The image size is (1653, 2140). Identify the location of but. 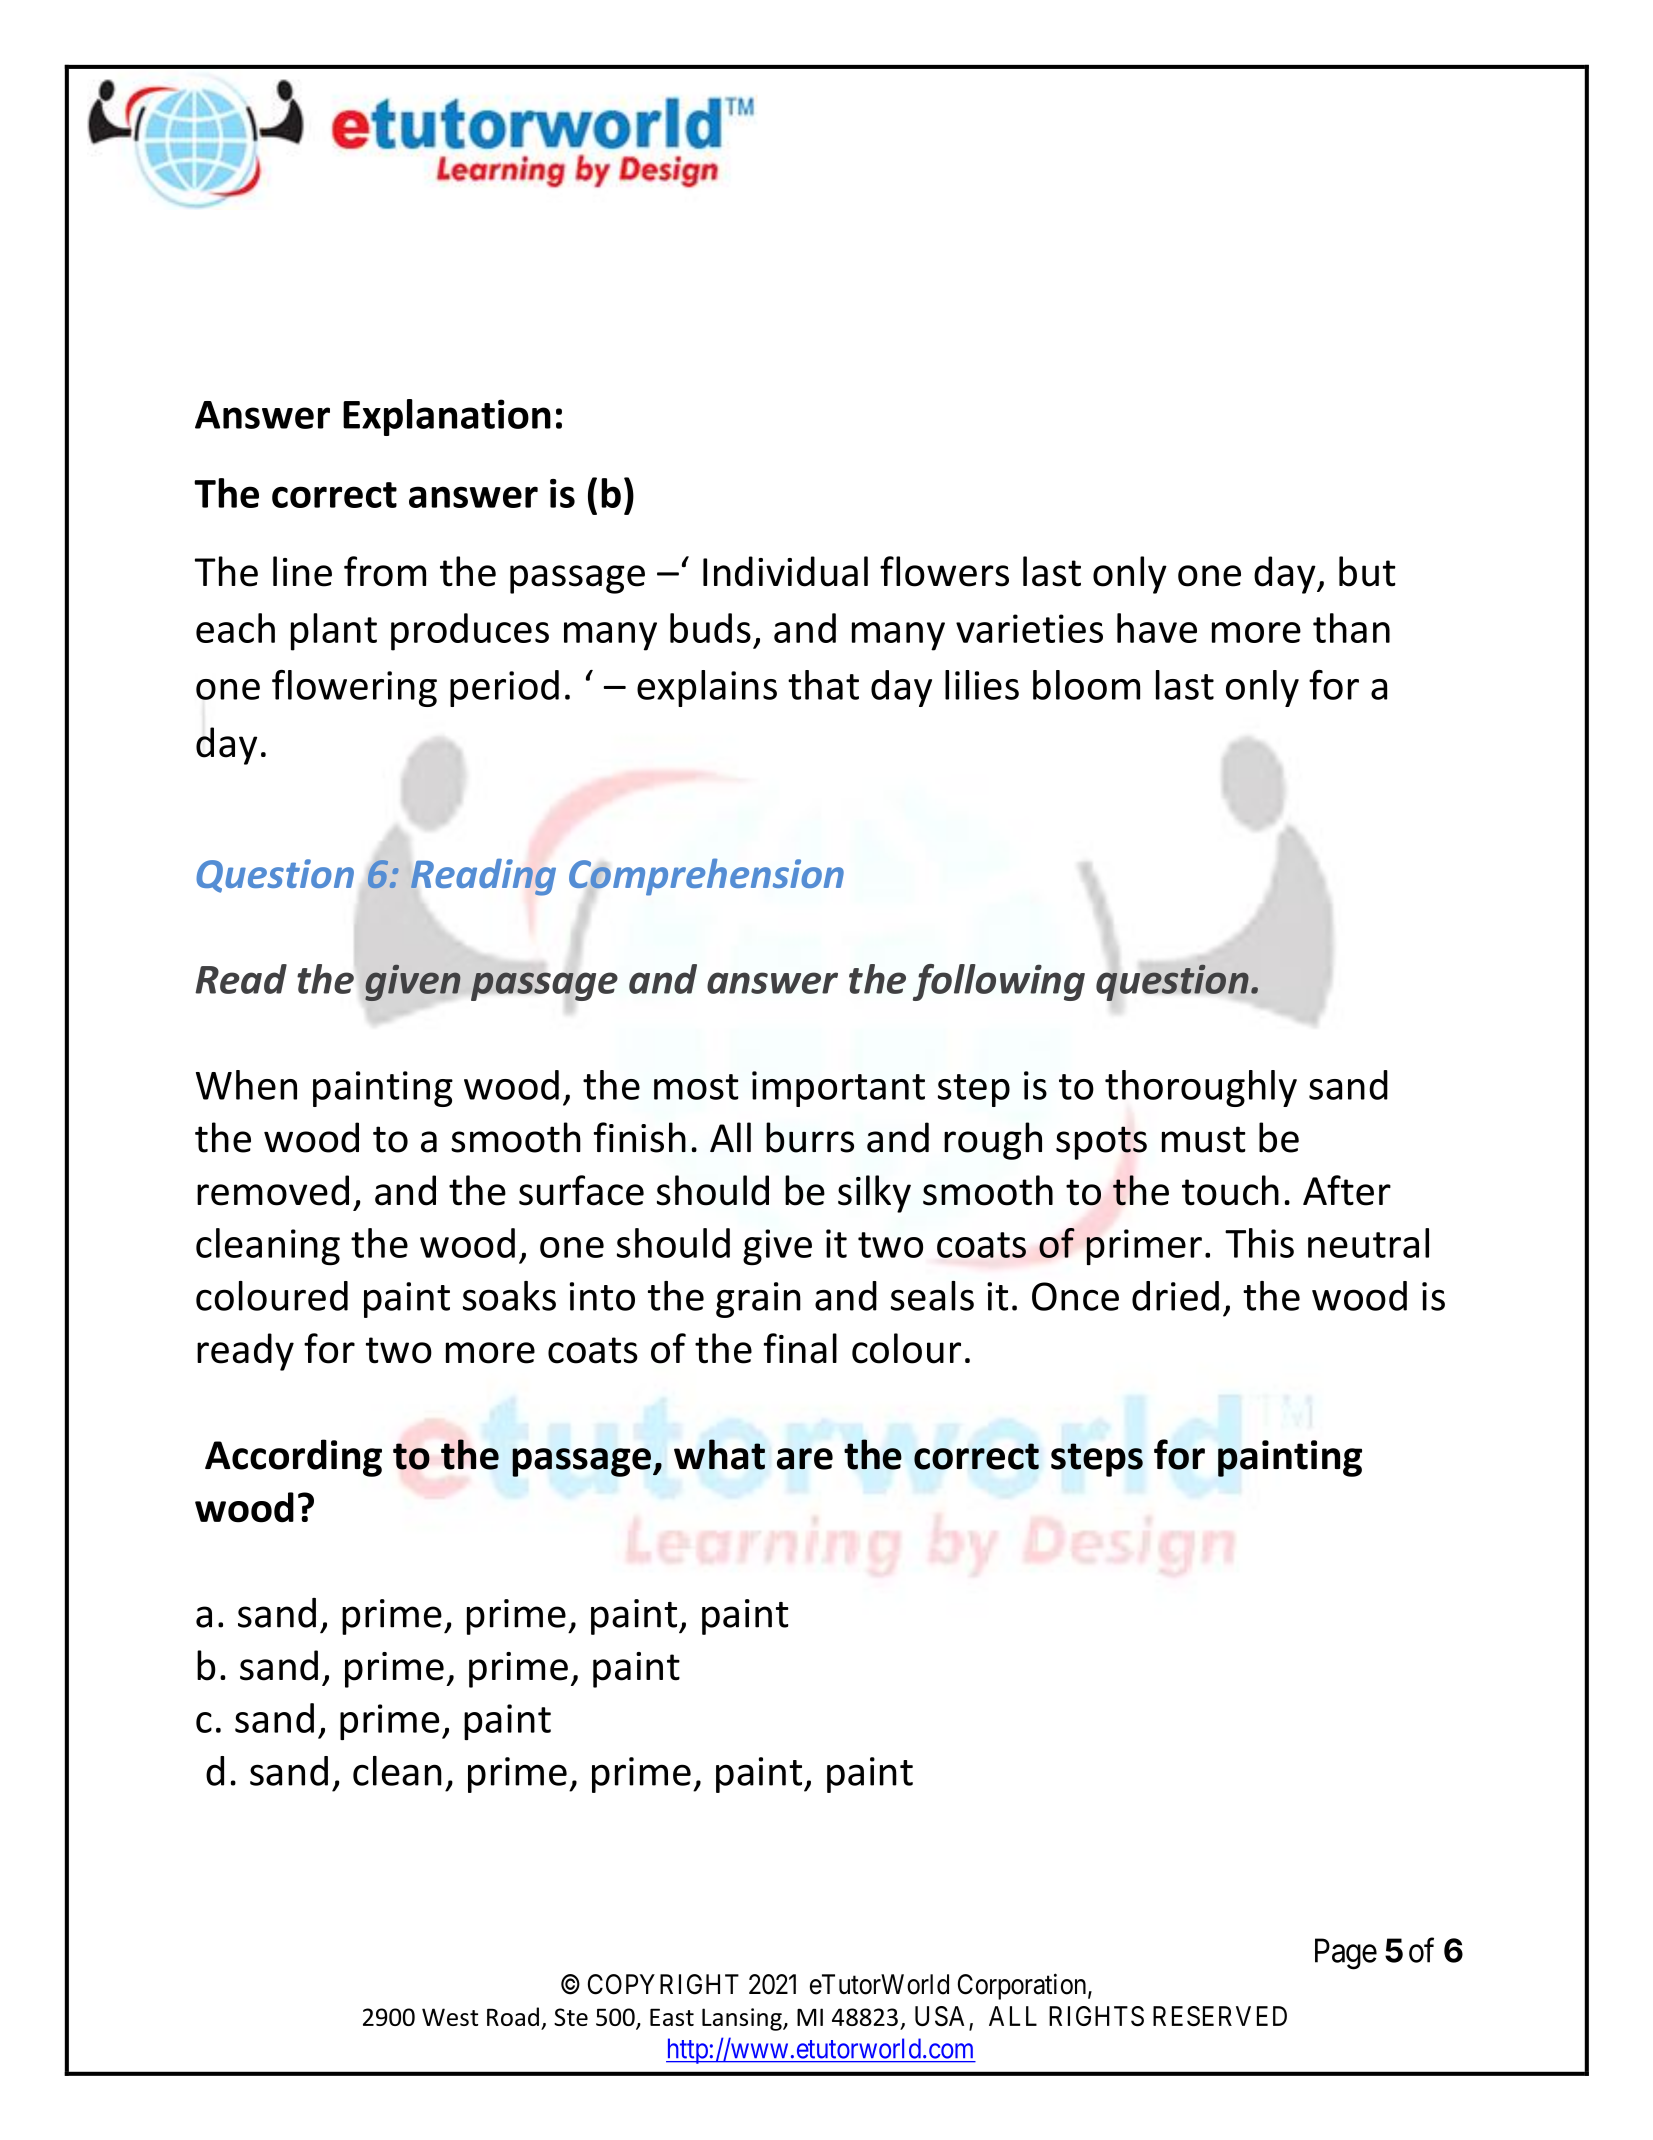
(1367, 571).
